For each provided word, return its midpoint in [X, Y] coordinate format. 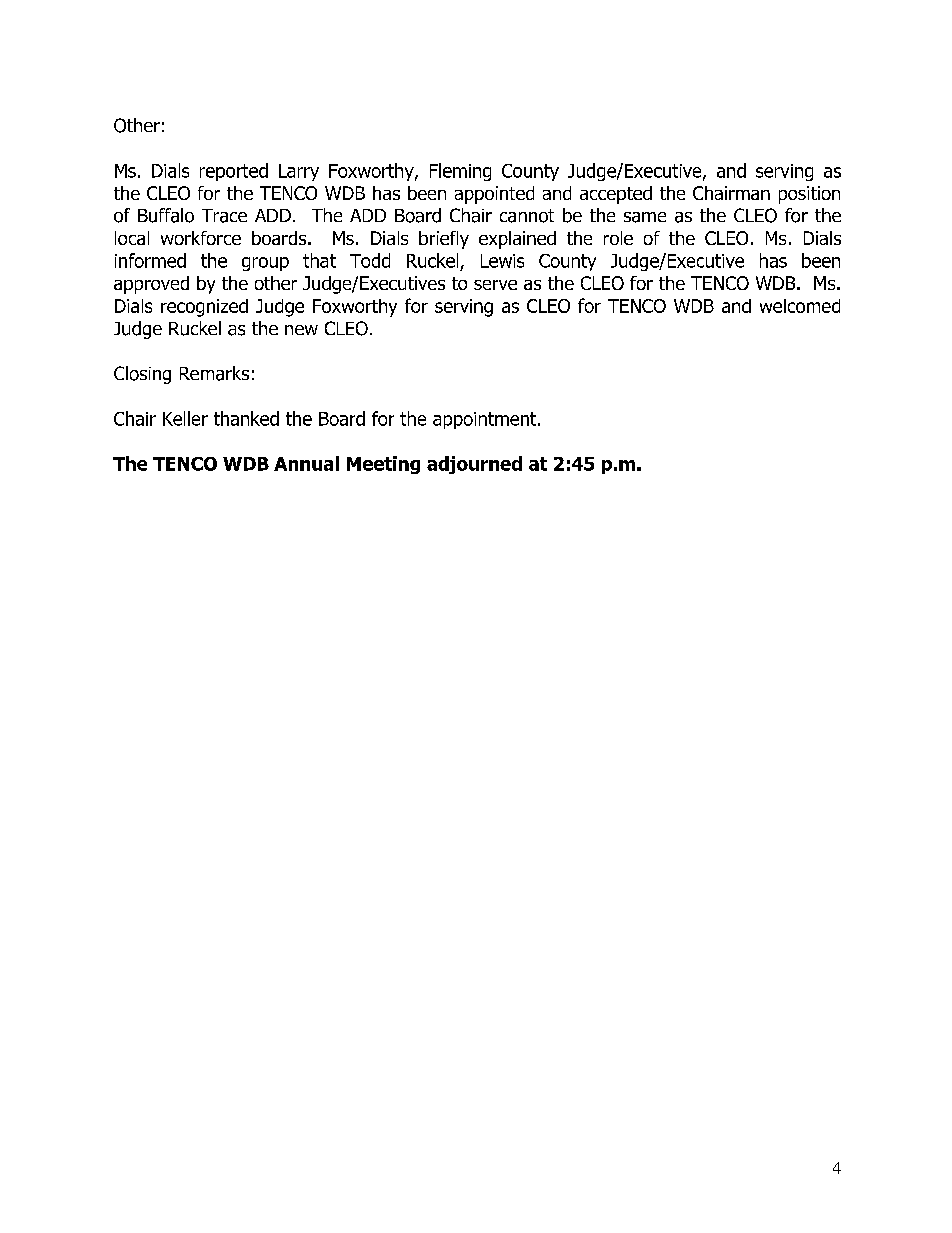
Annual [306, 463]
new [301, 330]
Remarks [214, 373]
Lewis [502, 261]
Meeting [383, 465]
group [265, 264]
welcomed [800, 306]
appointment [486, 420]
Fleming [460, 172]
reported [234, 172]
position [809, 195]
